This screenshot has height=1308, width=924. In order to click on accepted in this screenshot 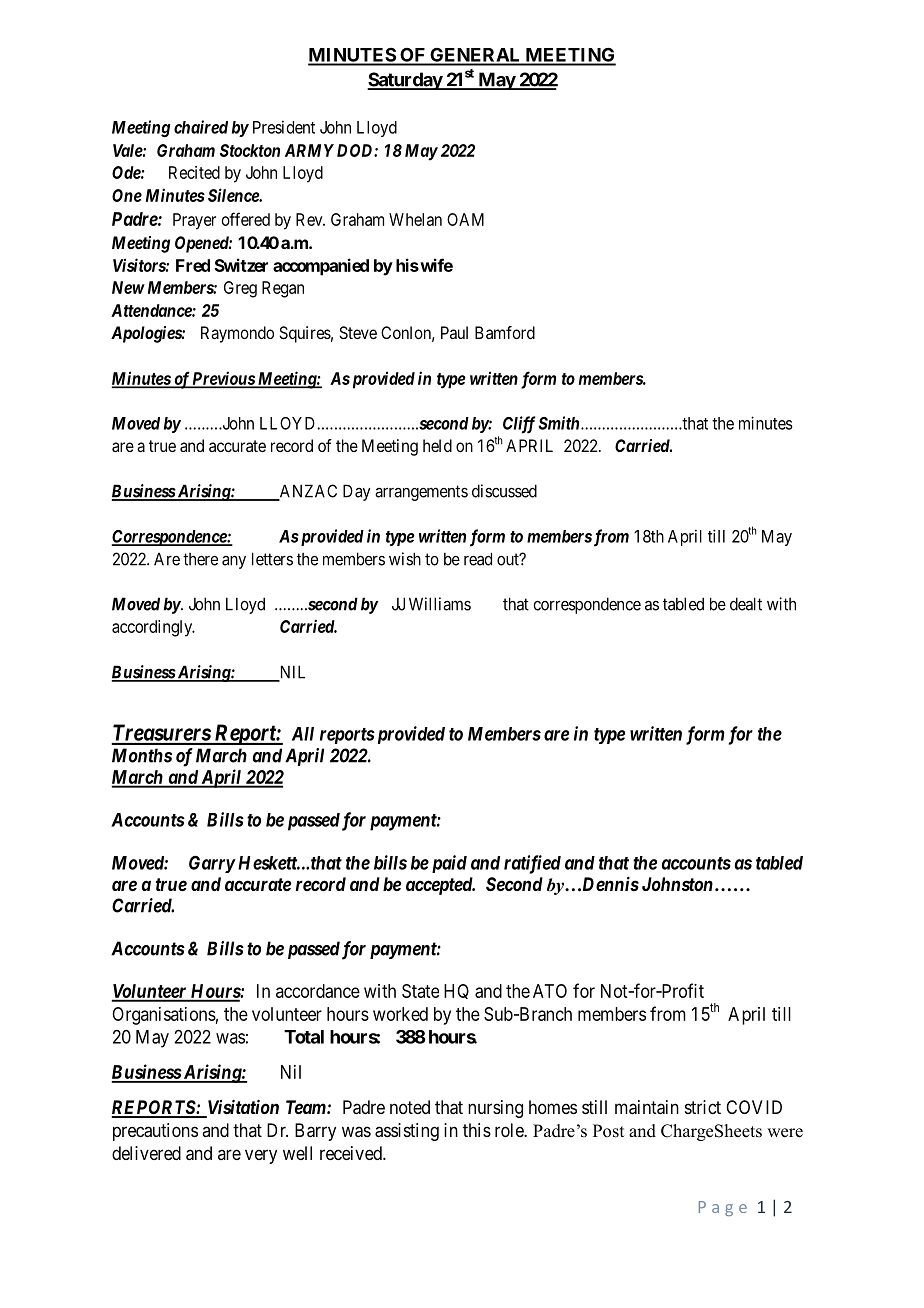, I will do `click(440, 886)`.
